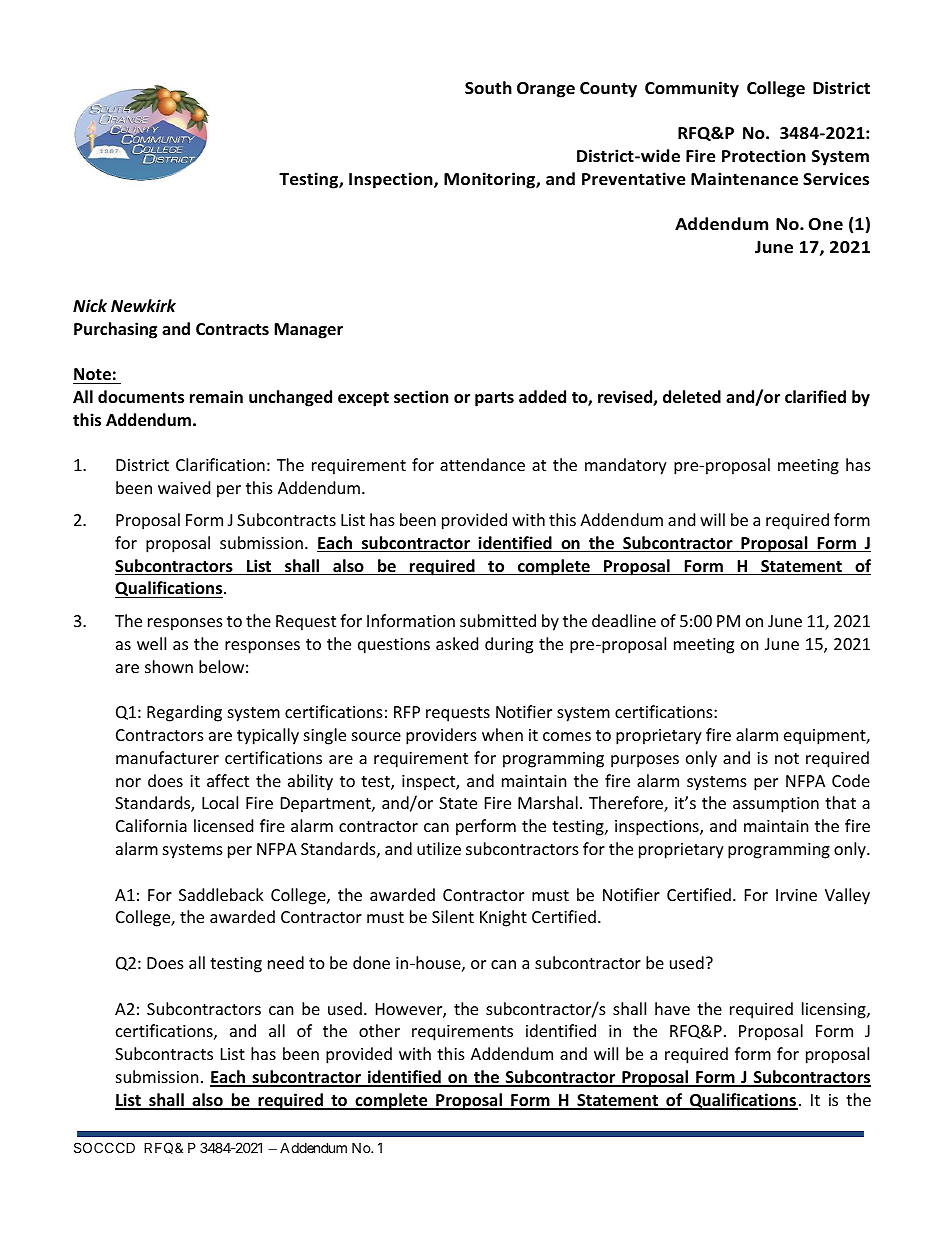  I want to click on parts, so click(494, 399).
